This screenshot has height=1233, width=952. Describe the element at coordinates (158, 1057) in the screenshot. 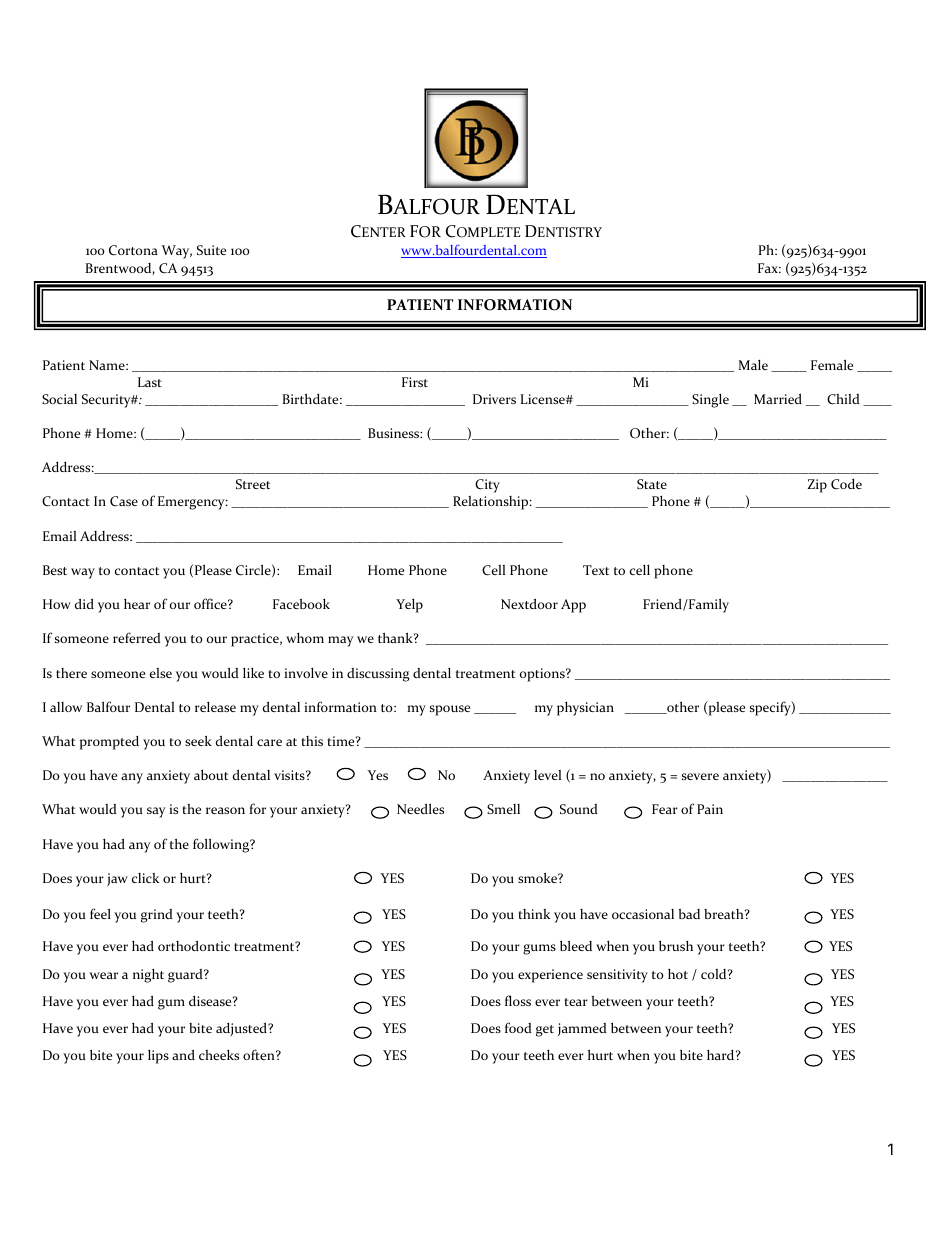

I see `lips` at that location.
